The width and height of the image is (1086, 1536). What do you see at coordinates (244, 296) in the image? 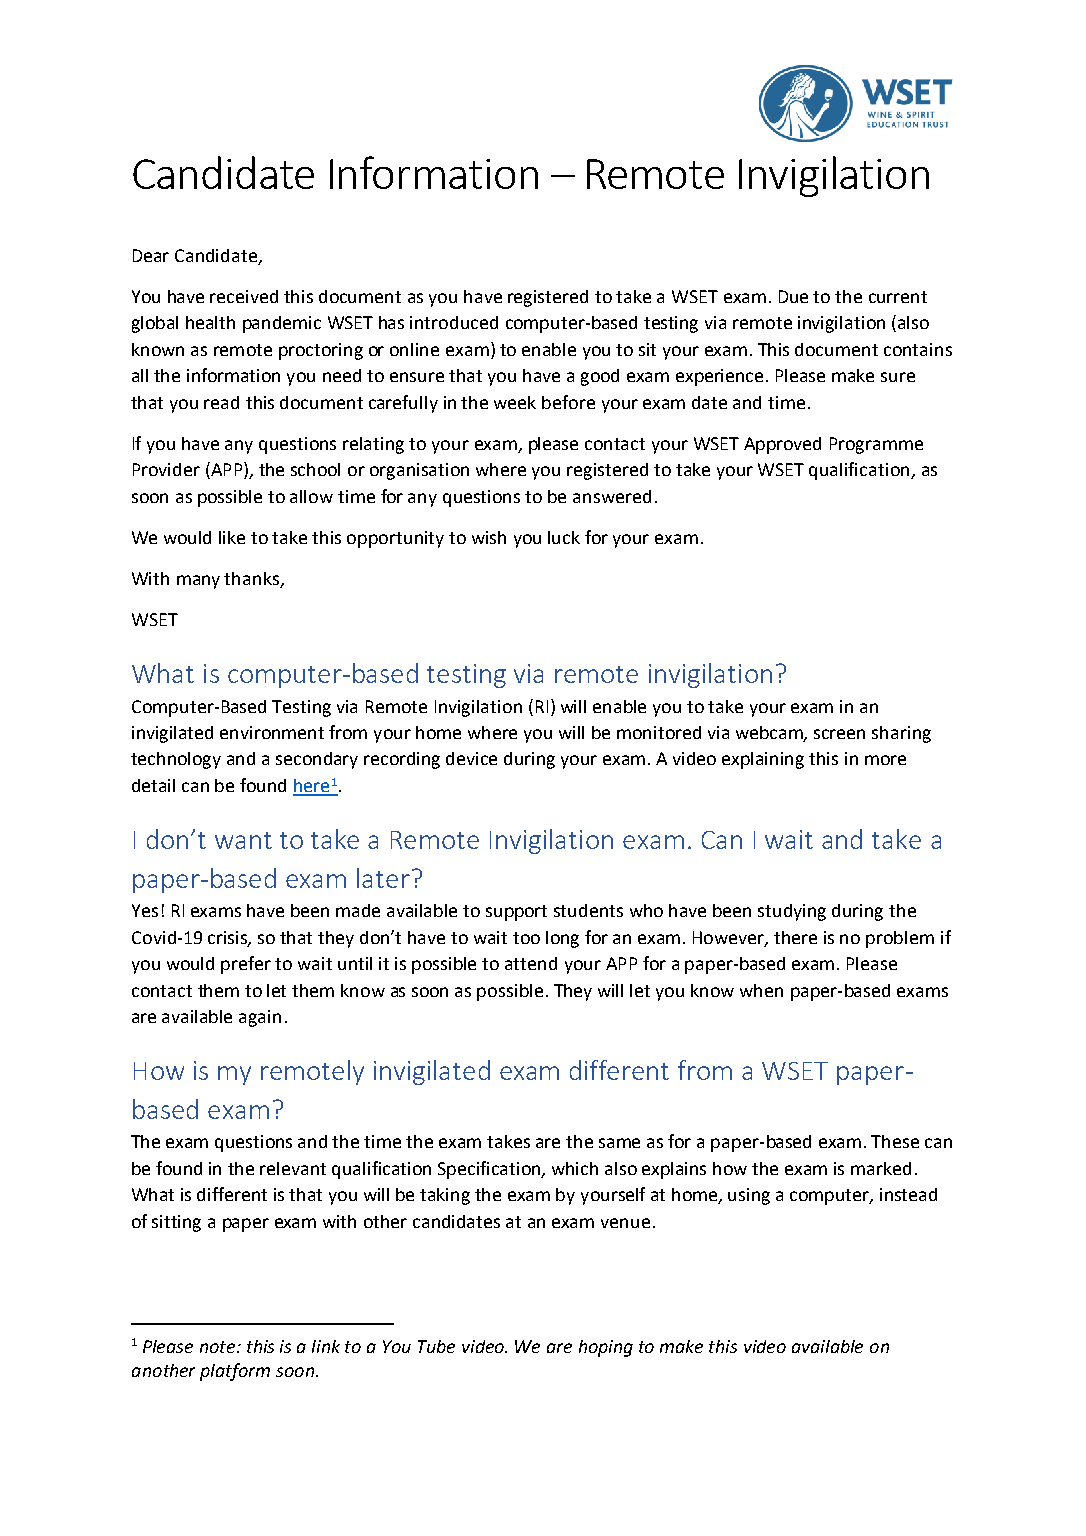
I see `received` at bounding box center [244, 296].
